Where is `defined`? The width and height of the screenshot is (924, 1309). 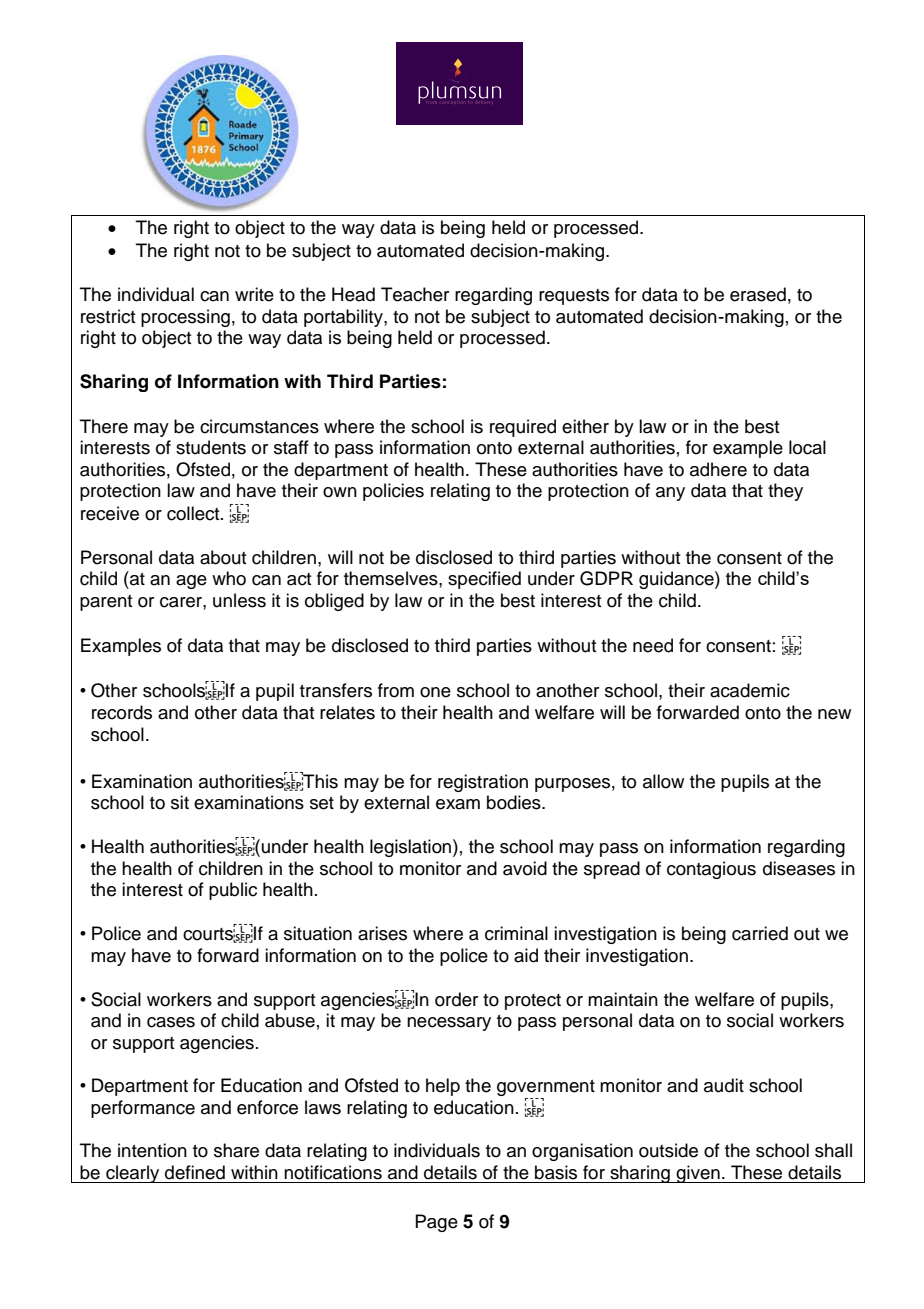
defined is located at coordinates (195, 1172).
